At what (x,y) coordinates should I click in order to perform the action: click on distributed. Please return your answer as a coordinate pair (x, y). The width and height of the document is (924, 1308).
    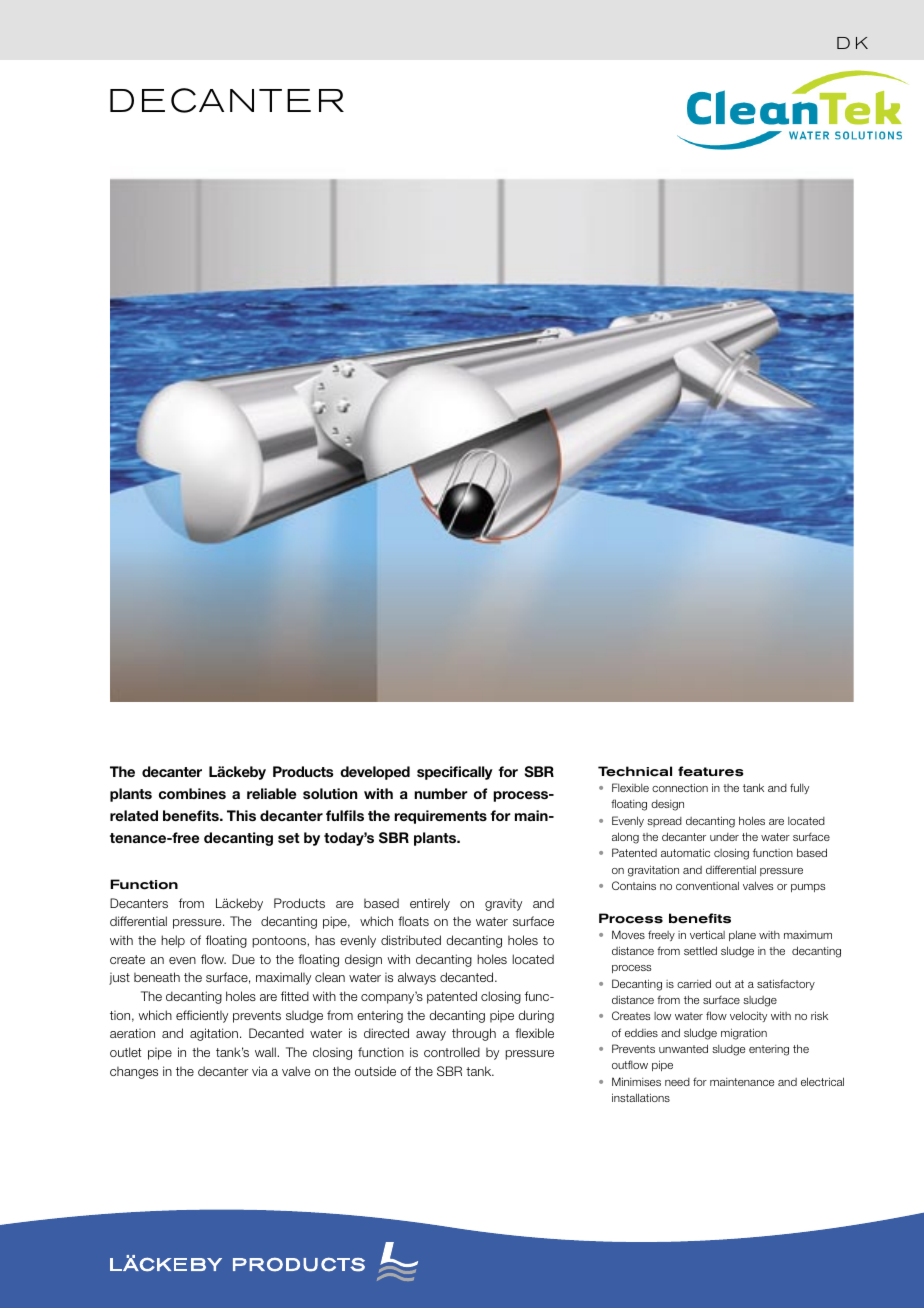
    Looking at the image, I should click on (411, 940).
